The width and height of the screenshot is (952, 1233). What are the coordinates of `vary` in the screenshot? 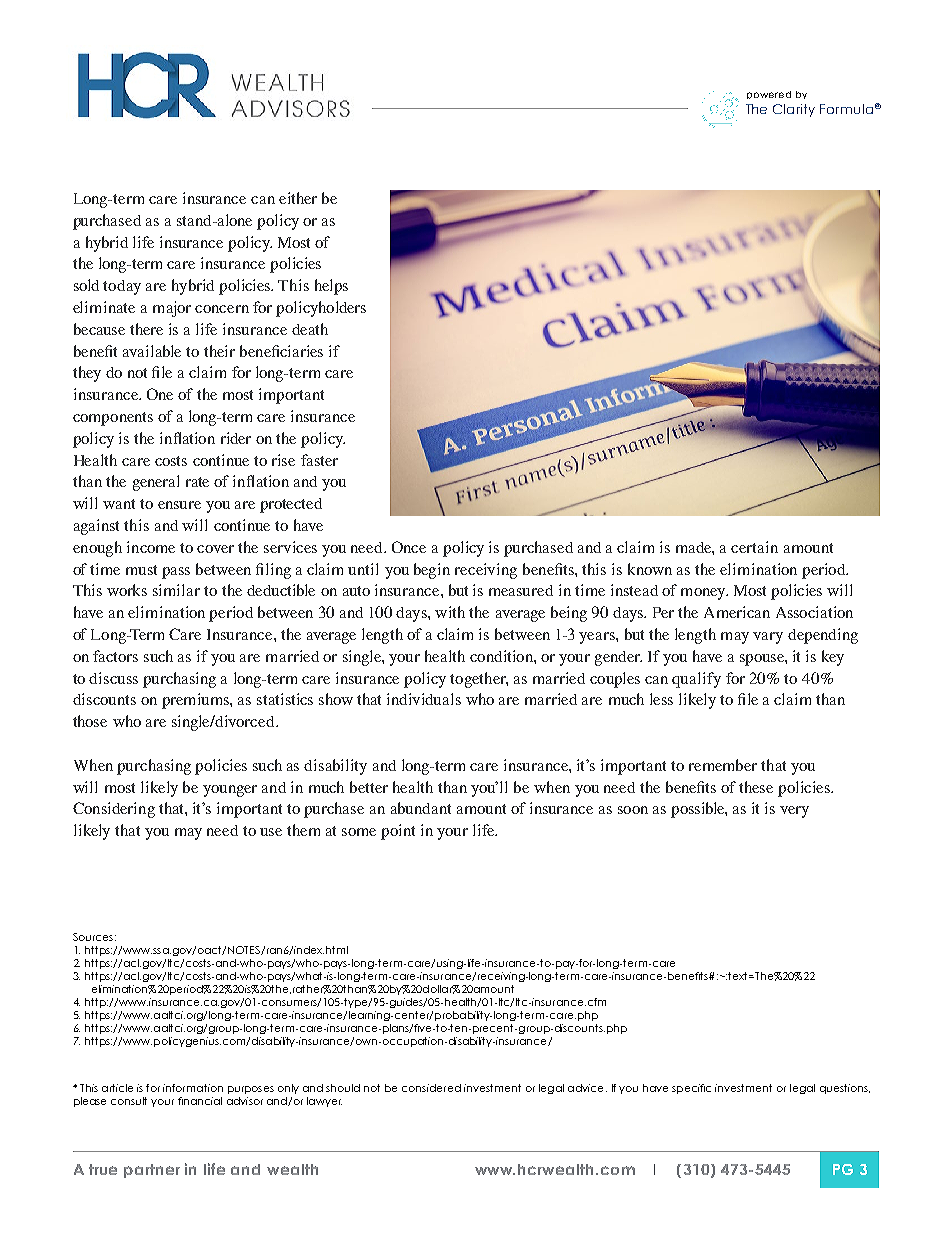 It's located at (768, 638).
